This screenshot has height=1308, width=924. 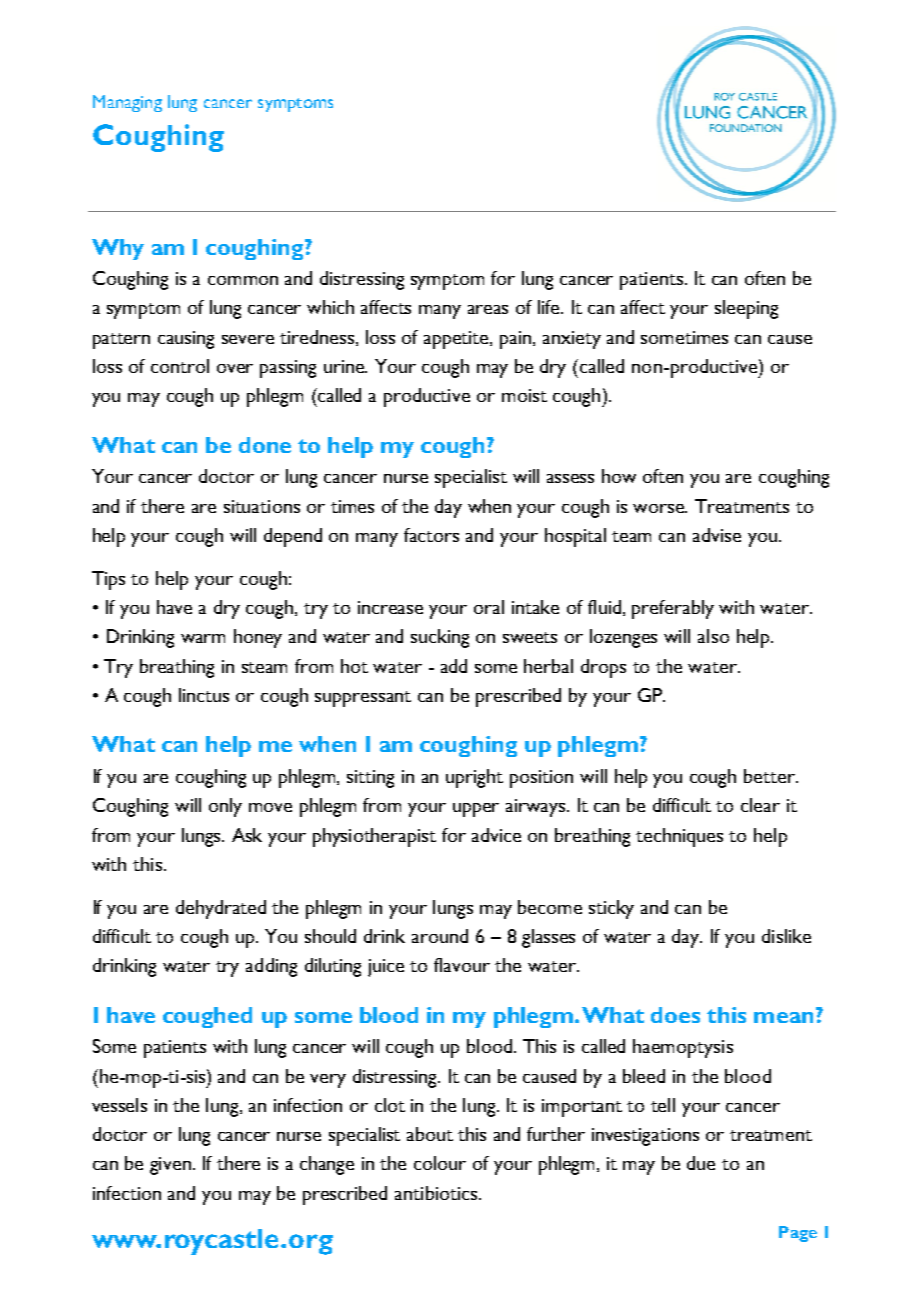 I want to click on also, so click(x=713, y=636).
